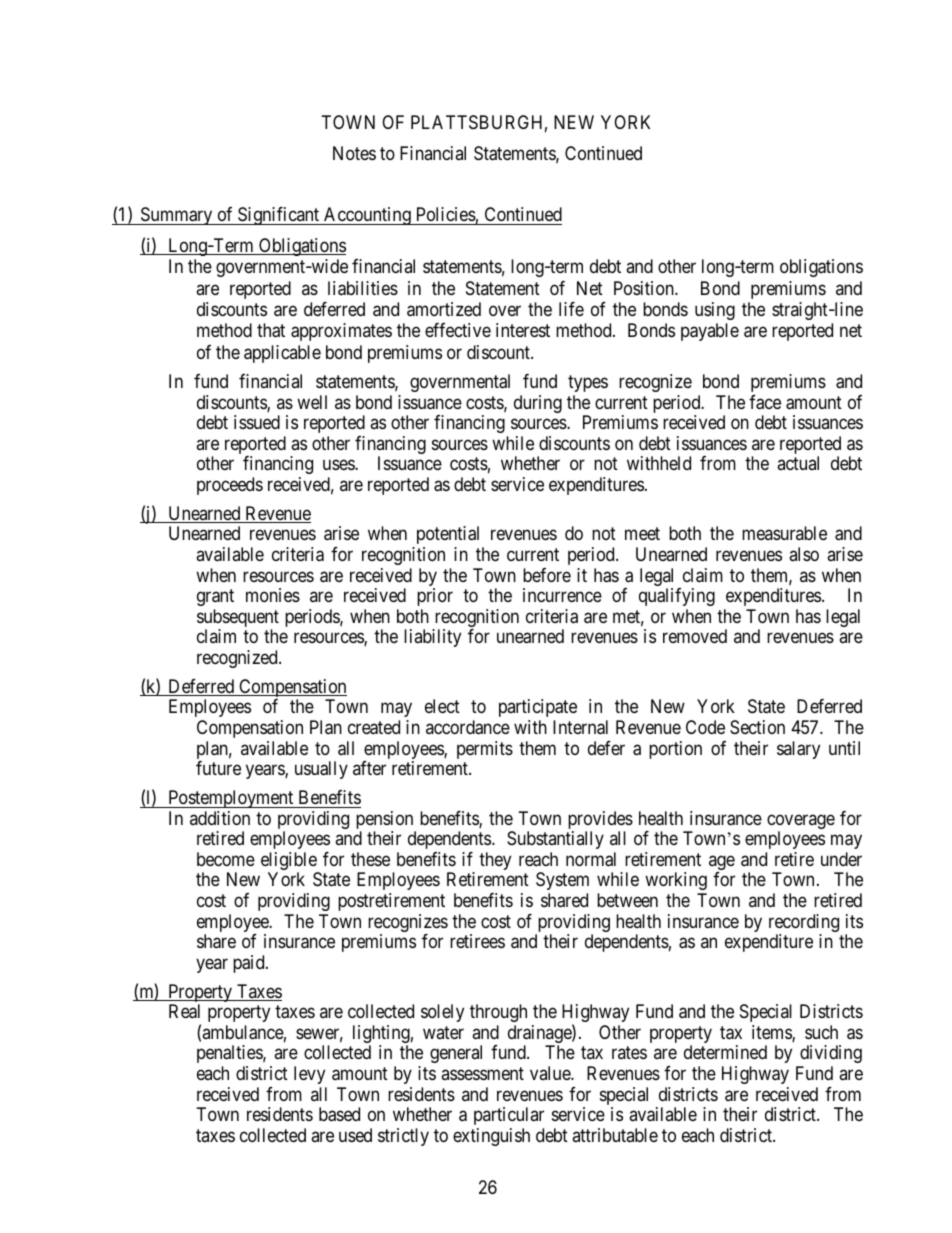 The width and height of the document is (952, 1233). Describe the element at coordinates (555, 840) in the document. I see `Substantially` at that location.
